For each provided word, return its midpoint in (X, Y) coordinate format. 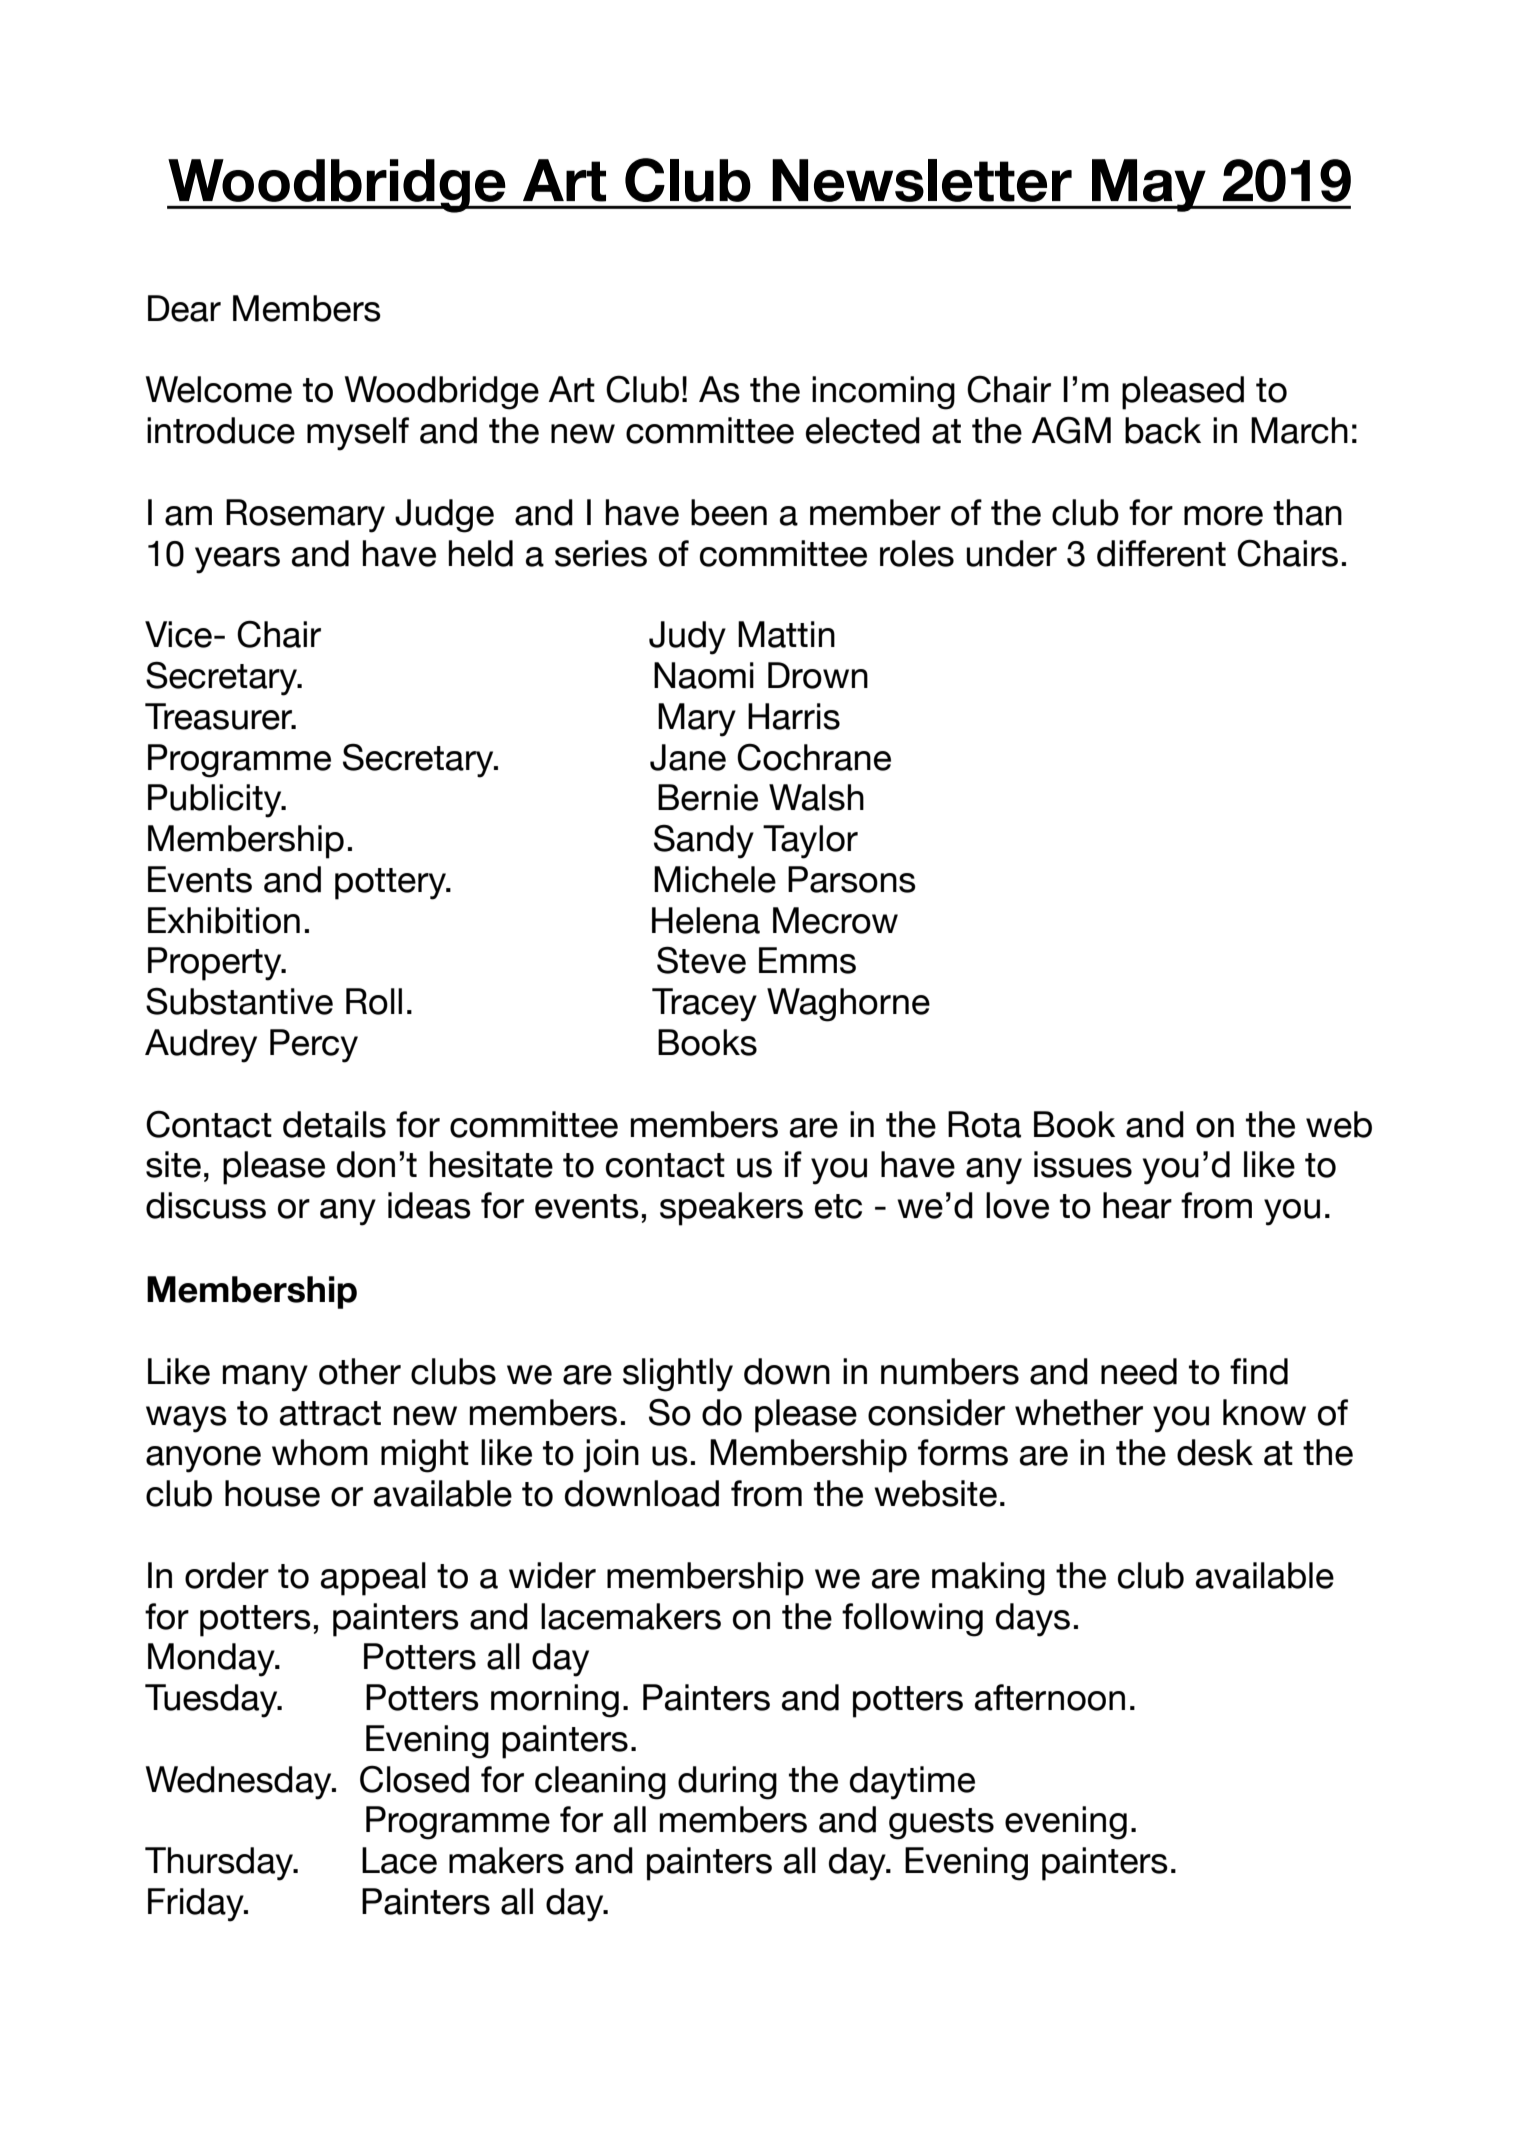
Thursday (220, 1864)
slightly (678, 1375)
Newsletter (922, 180)
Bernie (708, 797)
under (1012, 553)
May (1149, 185)
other (360, 1371)
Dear (184, 308)
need (1139, 1371)
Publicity (216, 801)
